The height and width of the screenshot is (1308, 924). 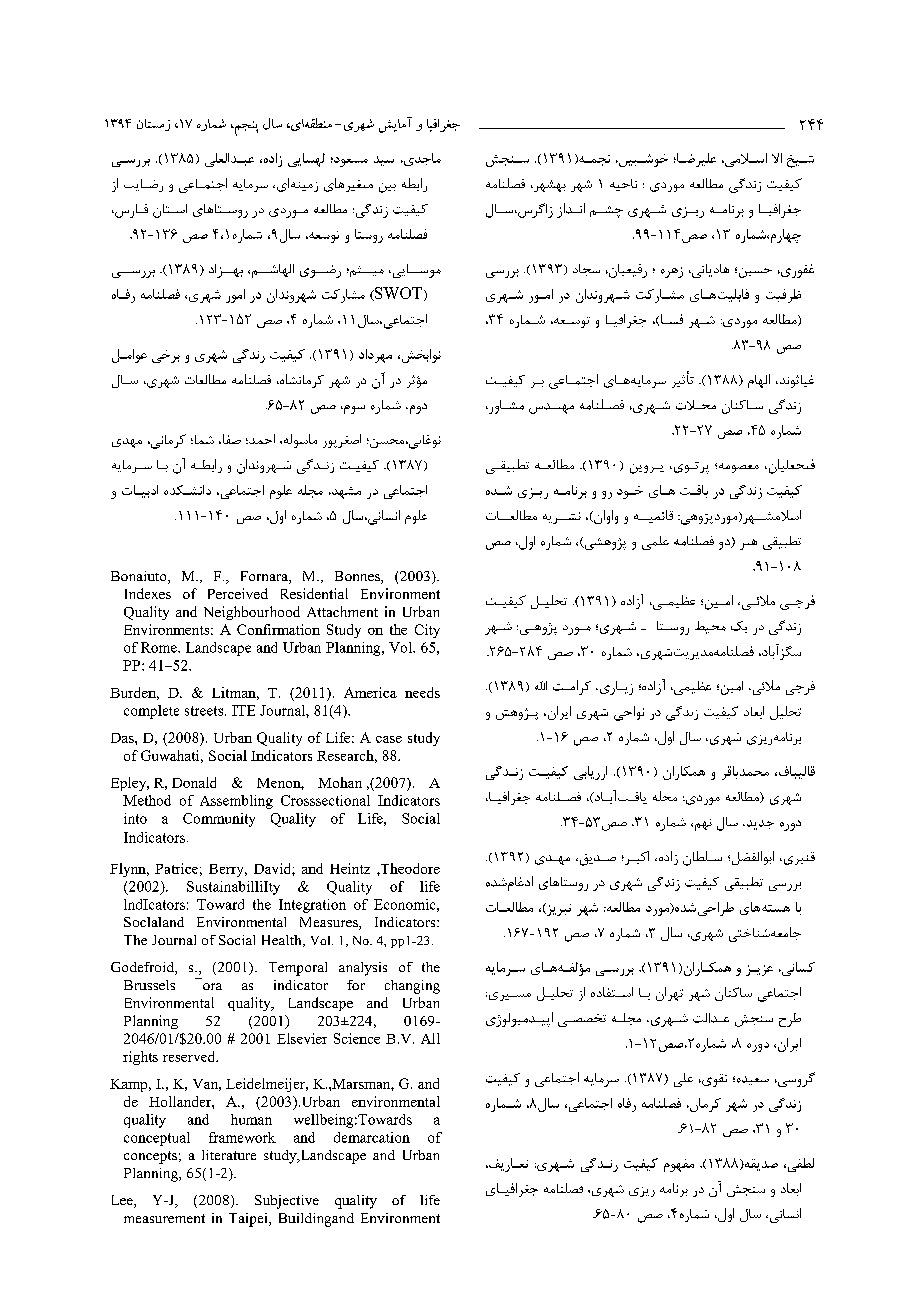 I want to click on Mohan, so click(x=340, y=782).
